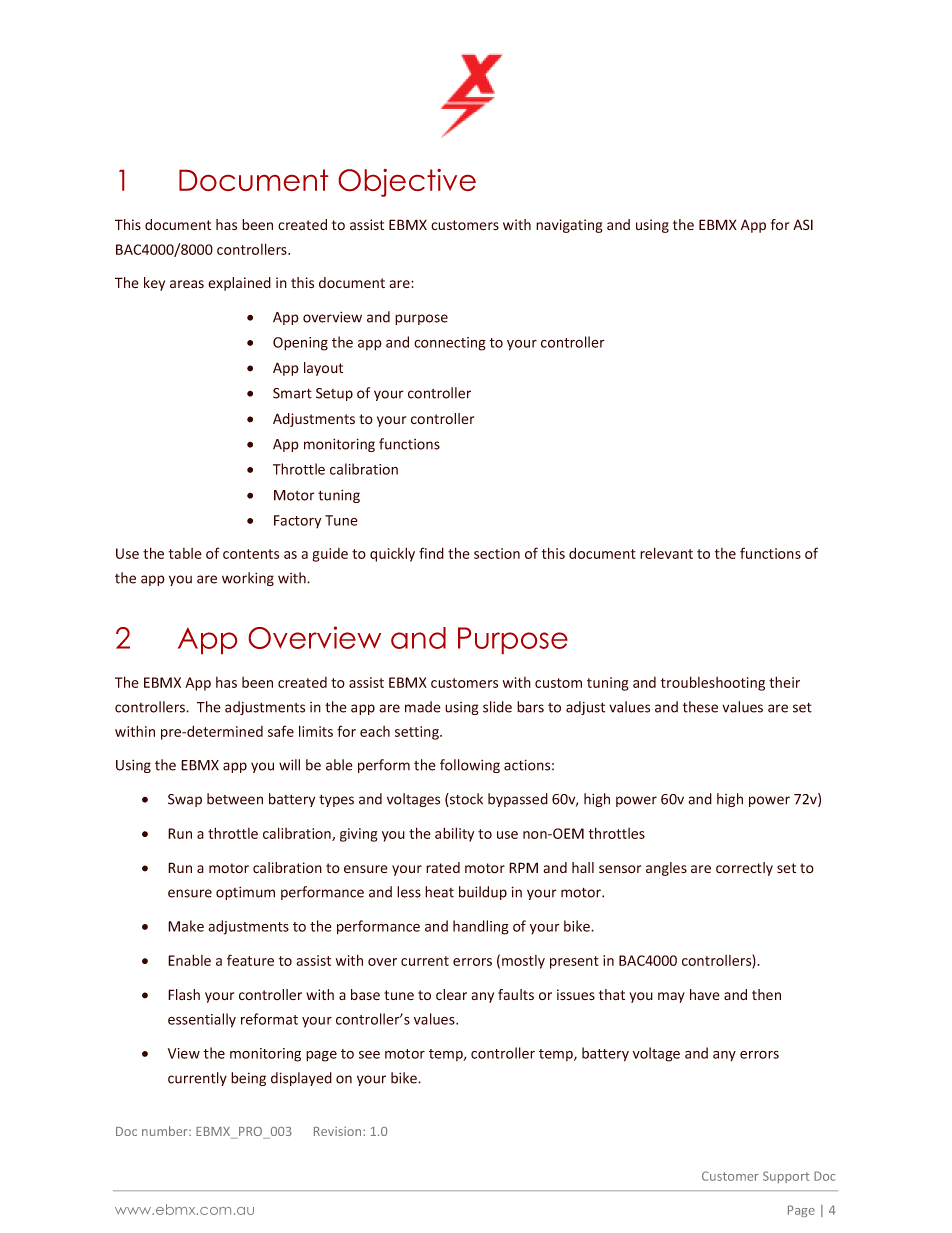 The width and height of the screenshot is (952, 1233). What do you see at coordinates (292, 393) in the screenshot?
I see `Smart` at bounding box center [292, 393].
